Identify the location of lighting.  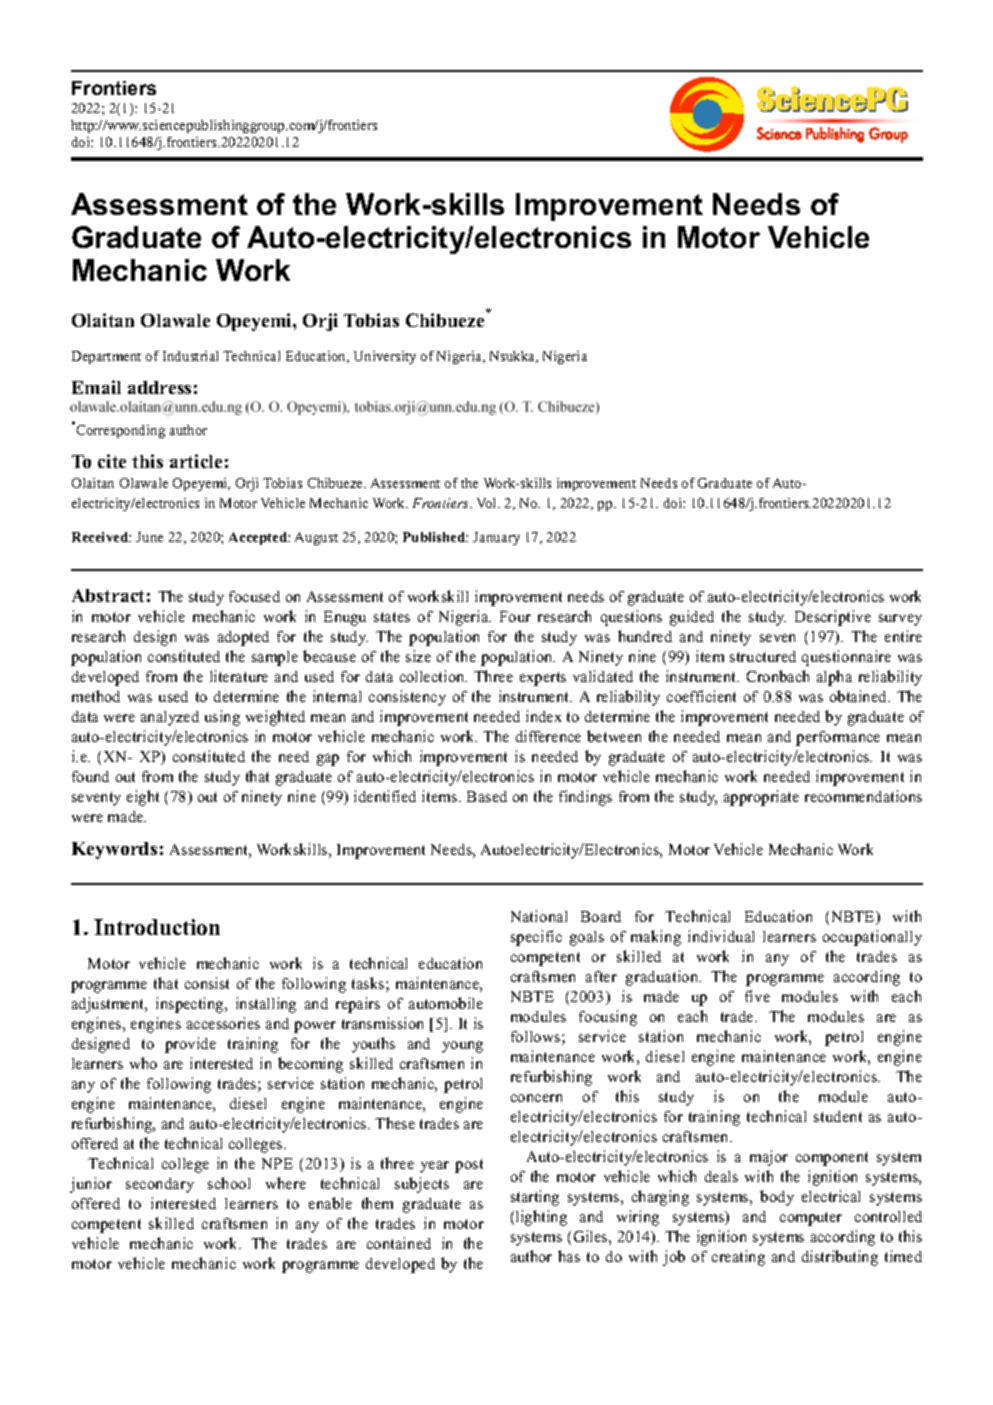
(541, 1218).
